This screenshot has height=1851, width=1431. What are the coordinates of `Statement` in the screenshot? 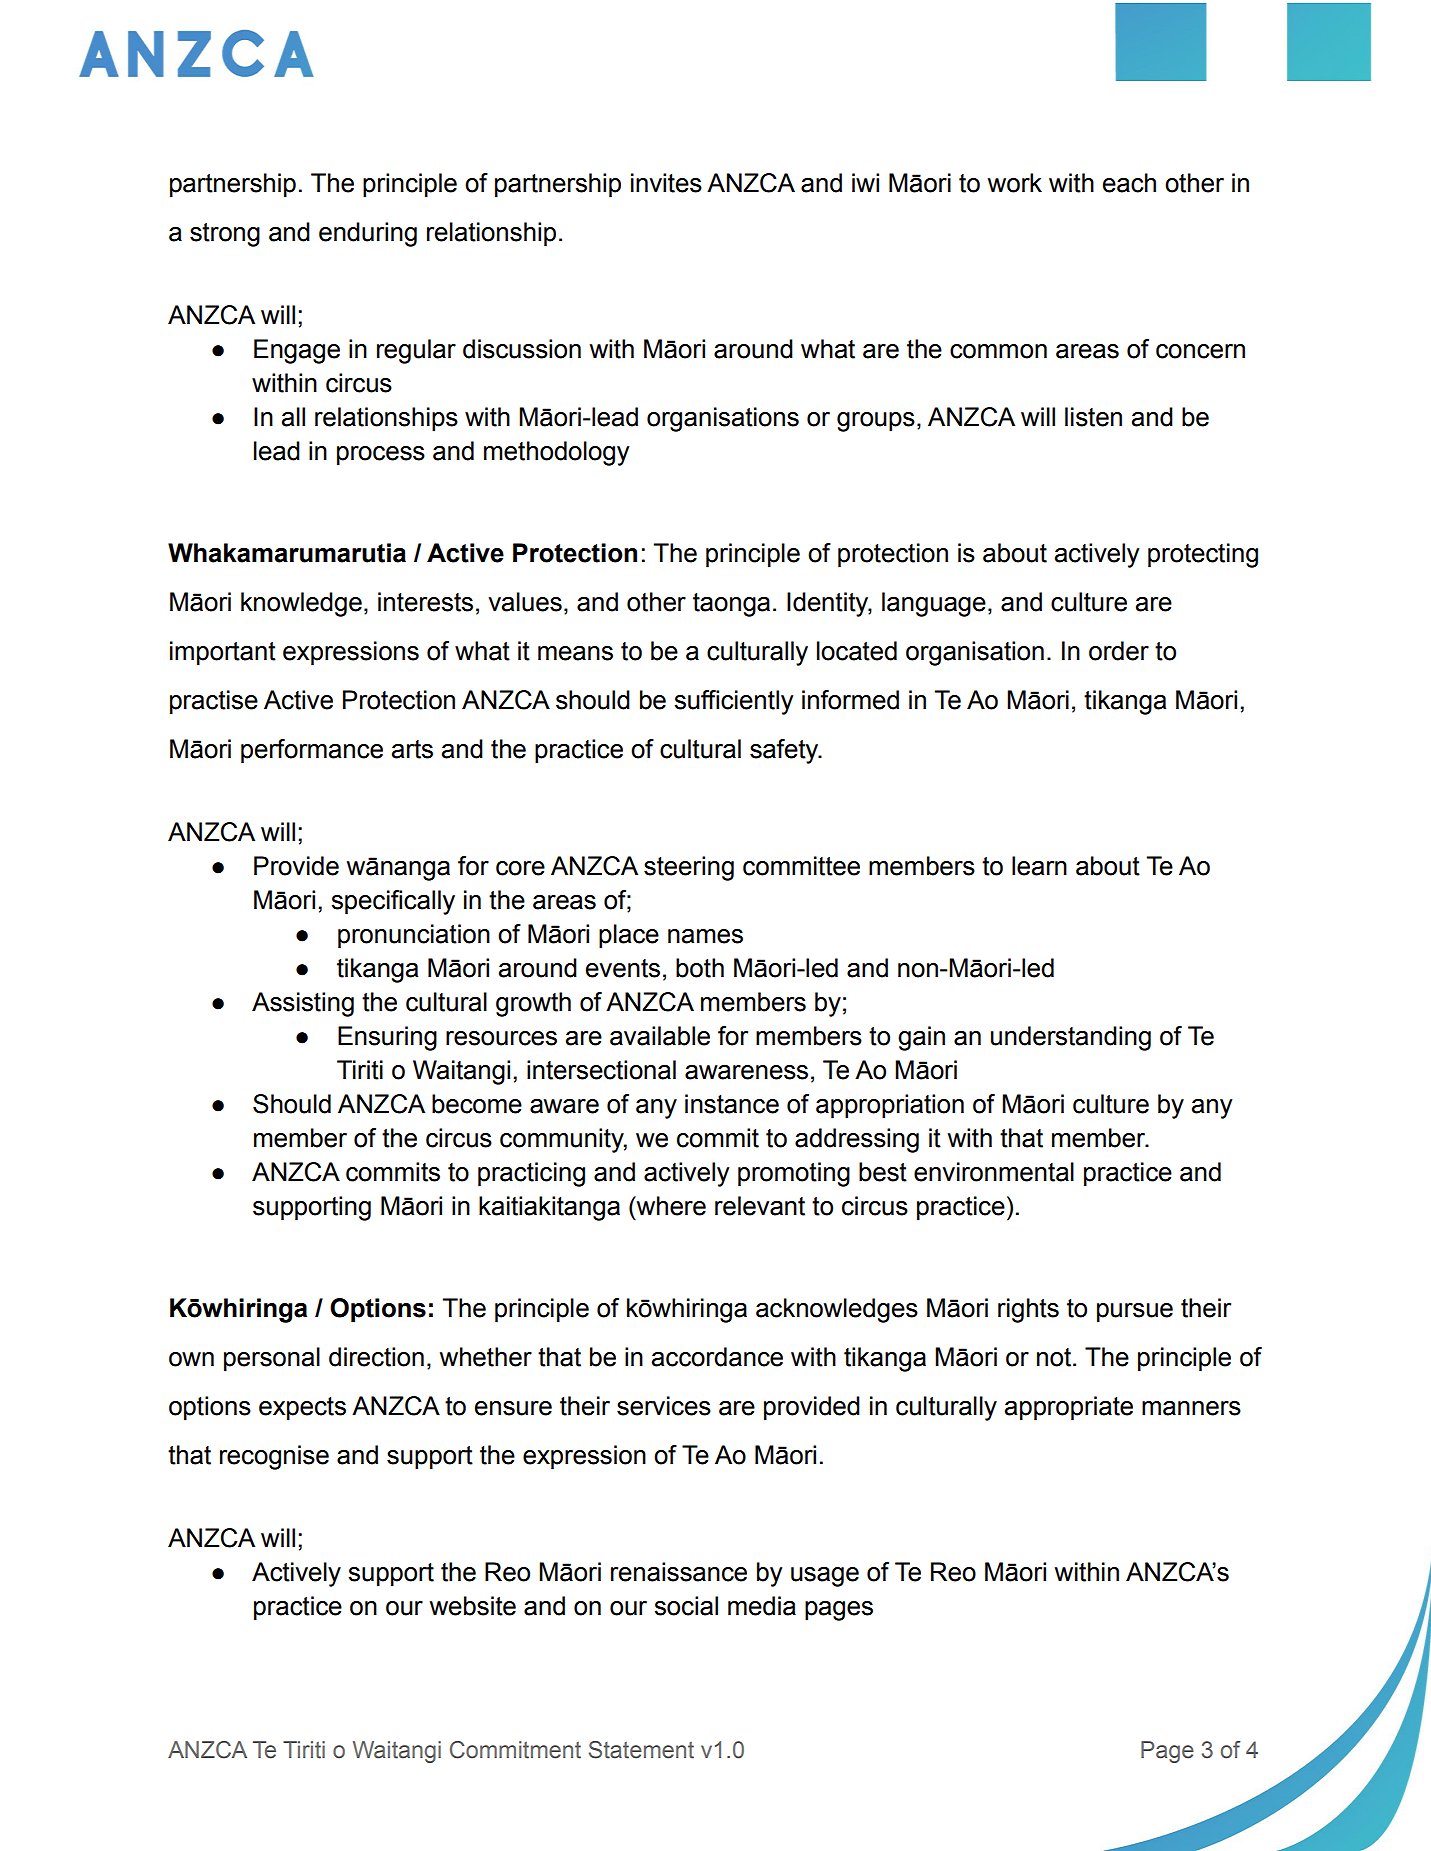 It's located at (641, 1750).
